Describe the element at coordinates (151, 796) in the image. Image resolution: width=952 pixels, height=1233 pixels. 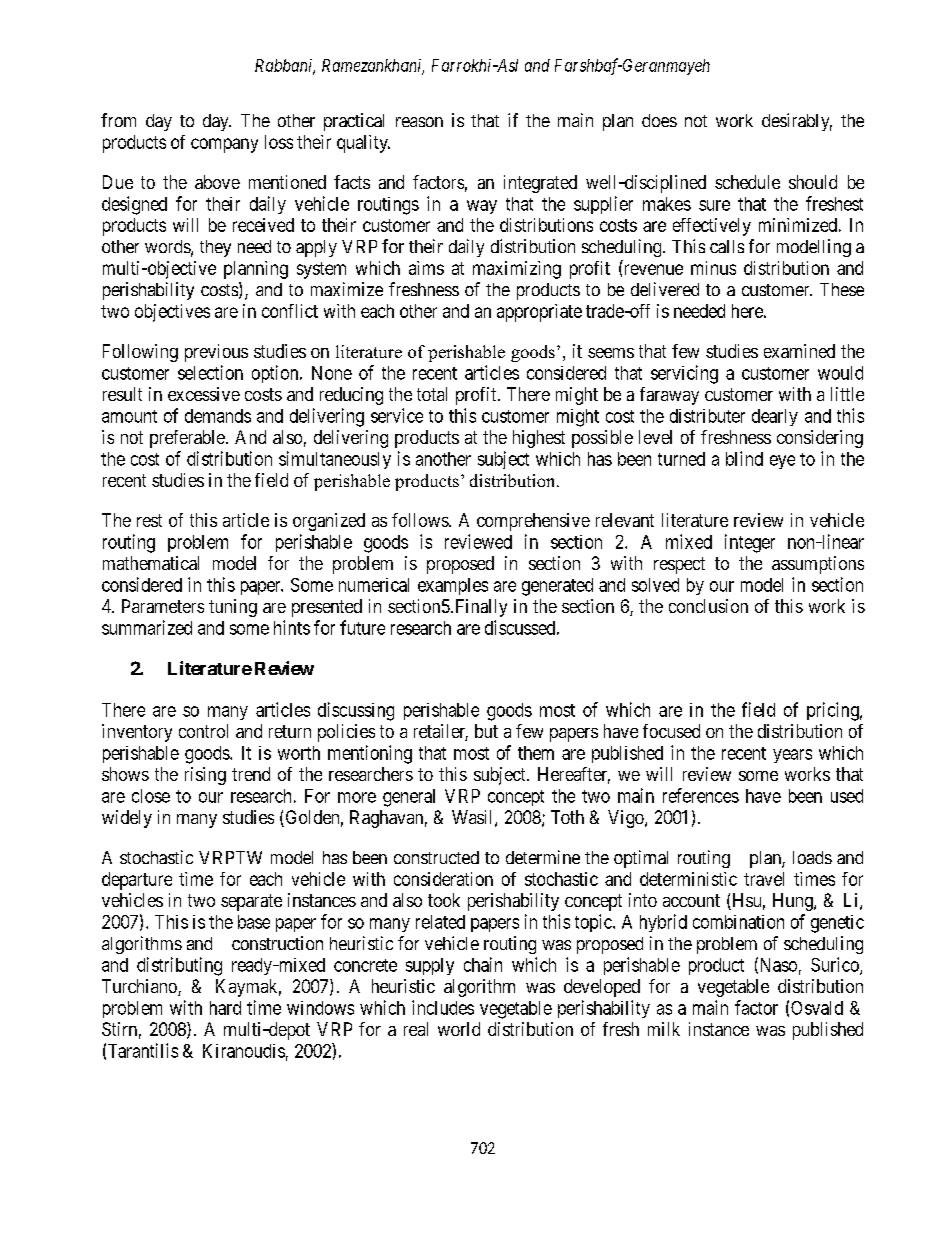
I see `close` at that location.
